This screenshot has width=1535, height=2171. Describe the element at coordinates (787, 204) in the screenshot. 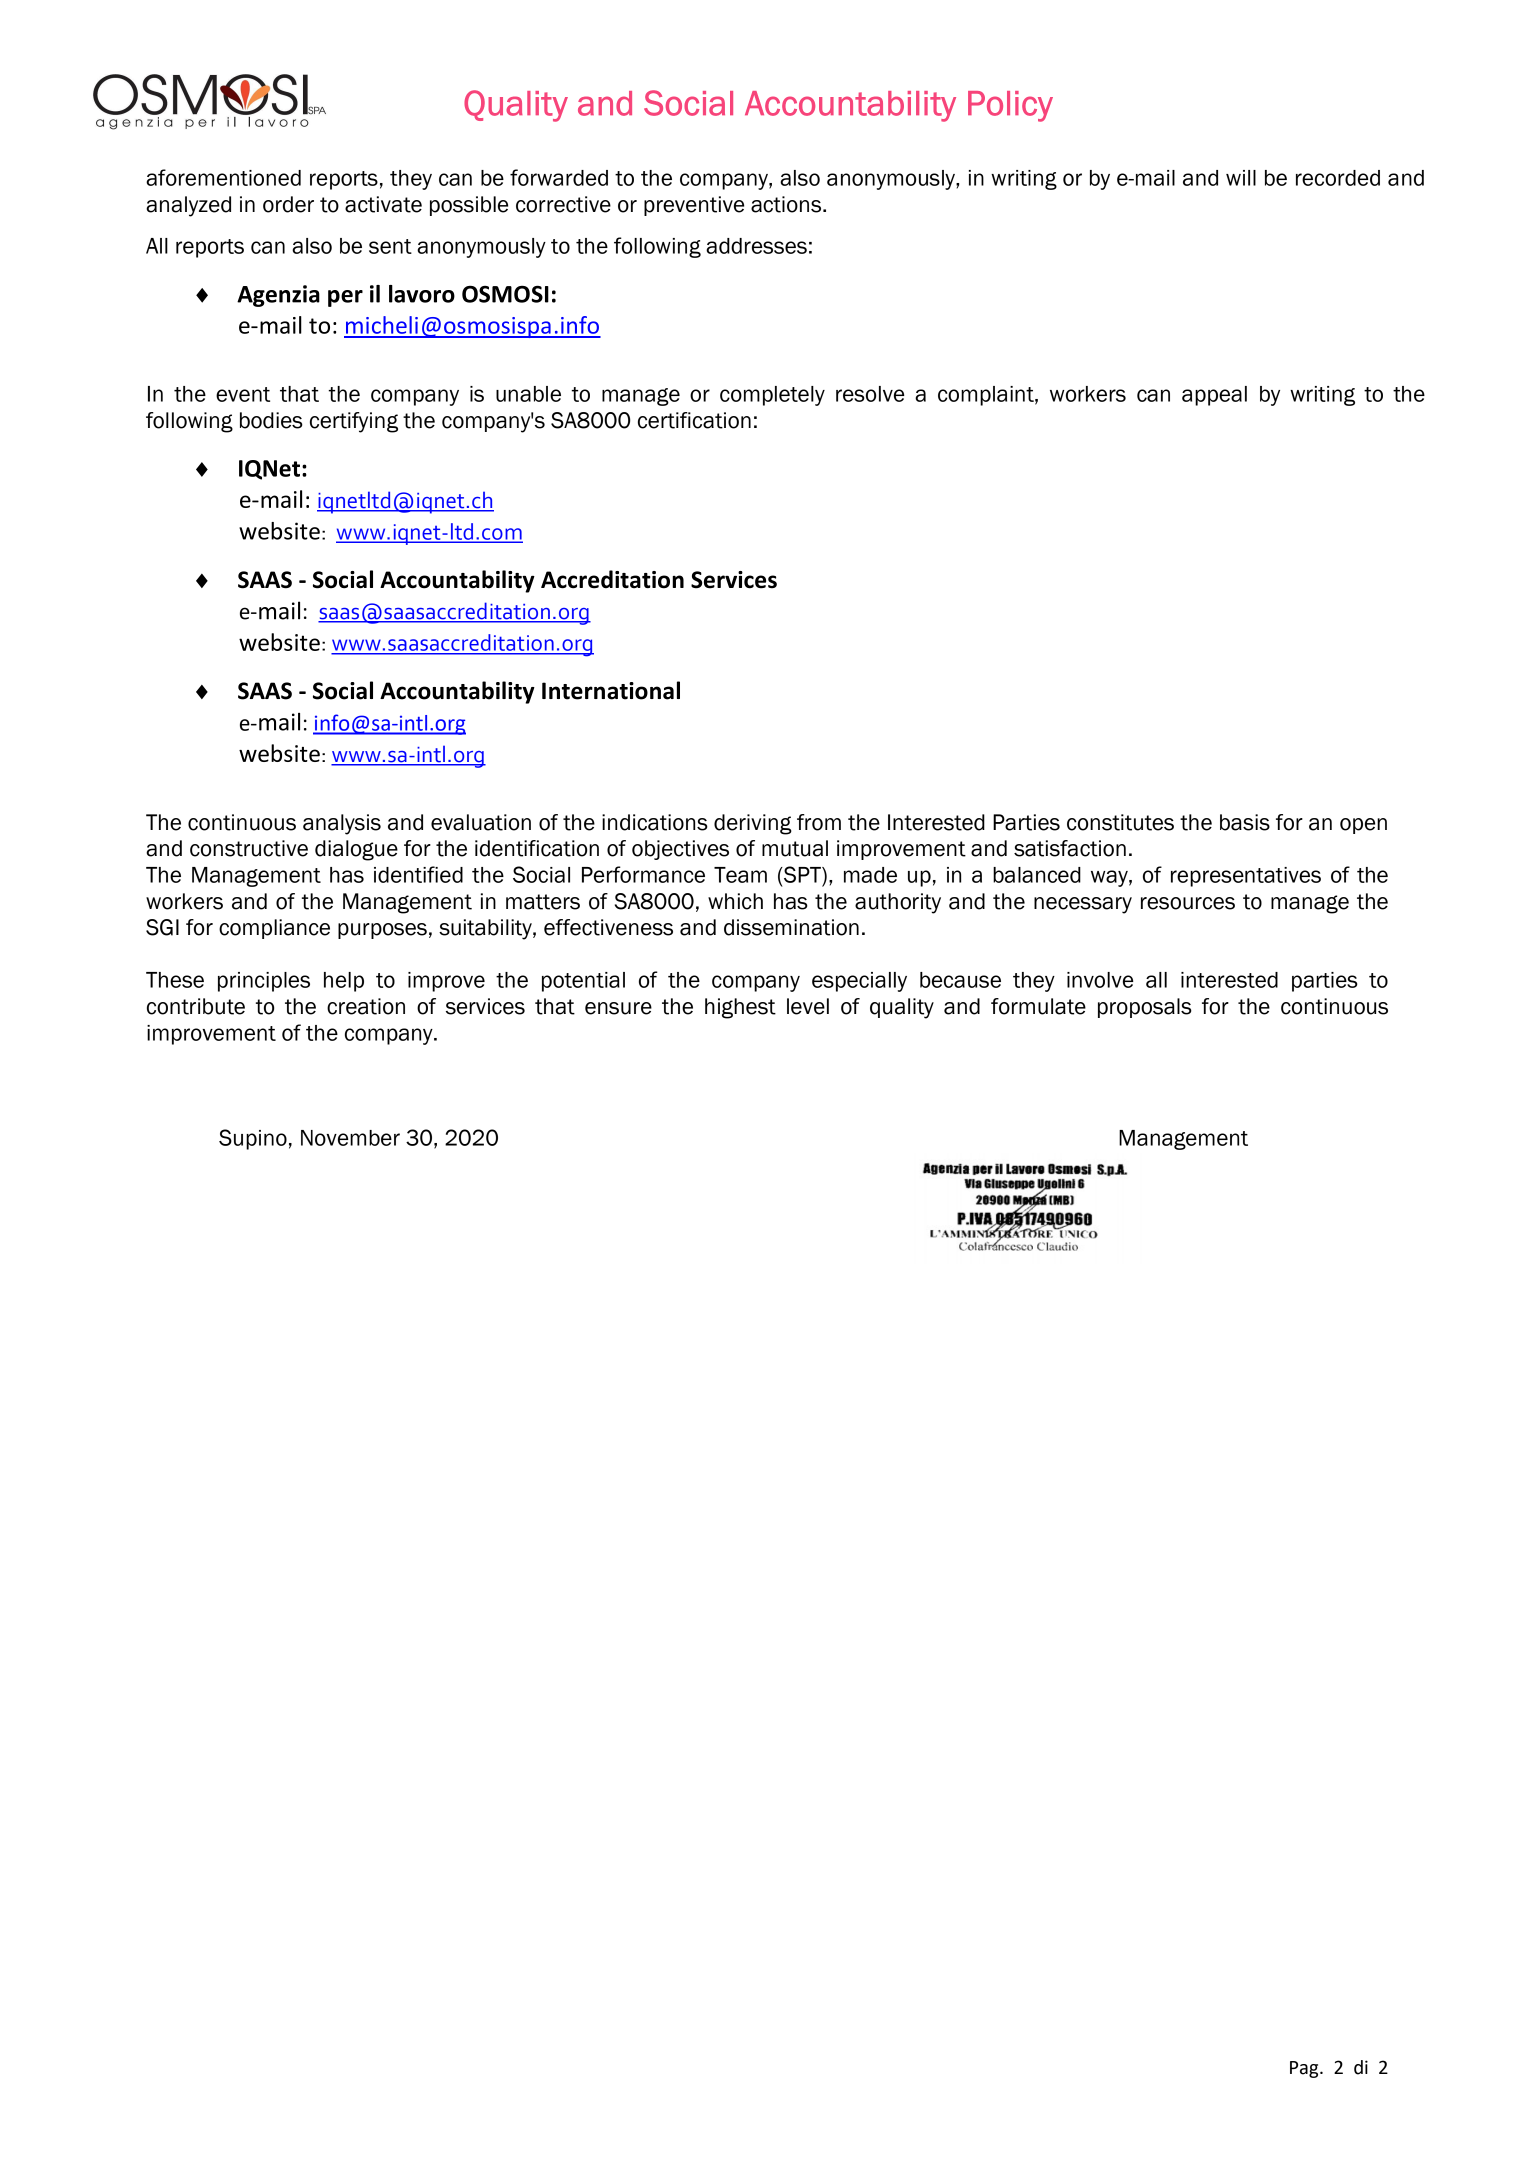

I see `actions` at that location.
